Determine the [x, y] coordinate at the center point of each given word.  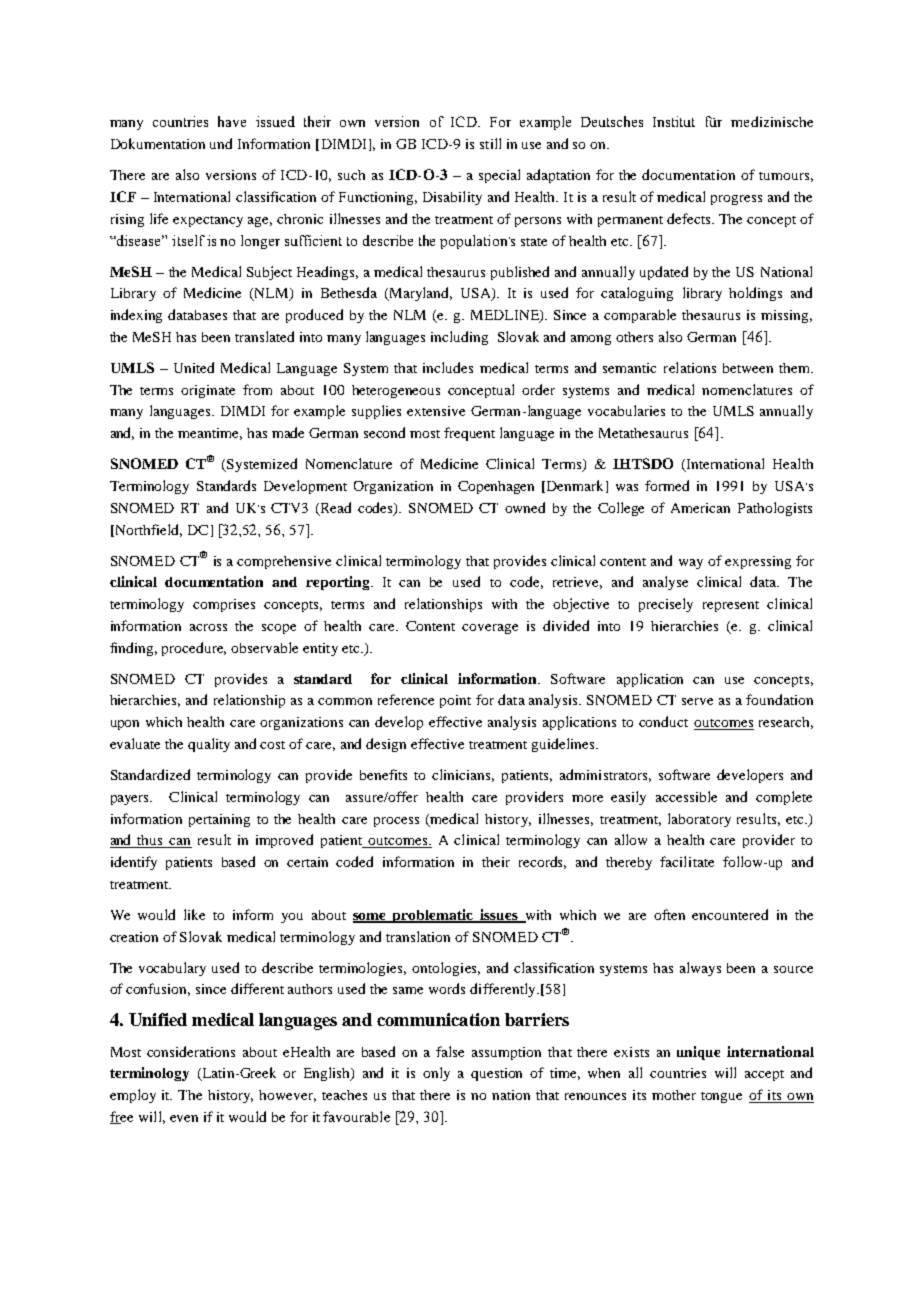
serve [697, 701]
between [748, 368]
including [459, 338]
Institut [674, 121]
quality [209, 745]
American [700, 508]
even [184, 1118]
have [232, 121]
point [455, 701]
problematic [433, 916]
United [194, 367]
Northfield [147, 530]
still [490, 143]
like [194, 914]
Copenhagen [496, 487]
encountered [730, 914]
